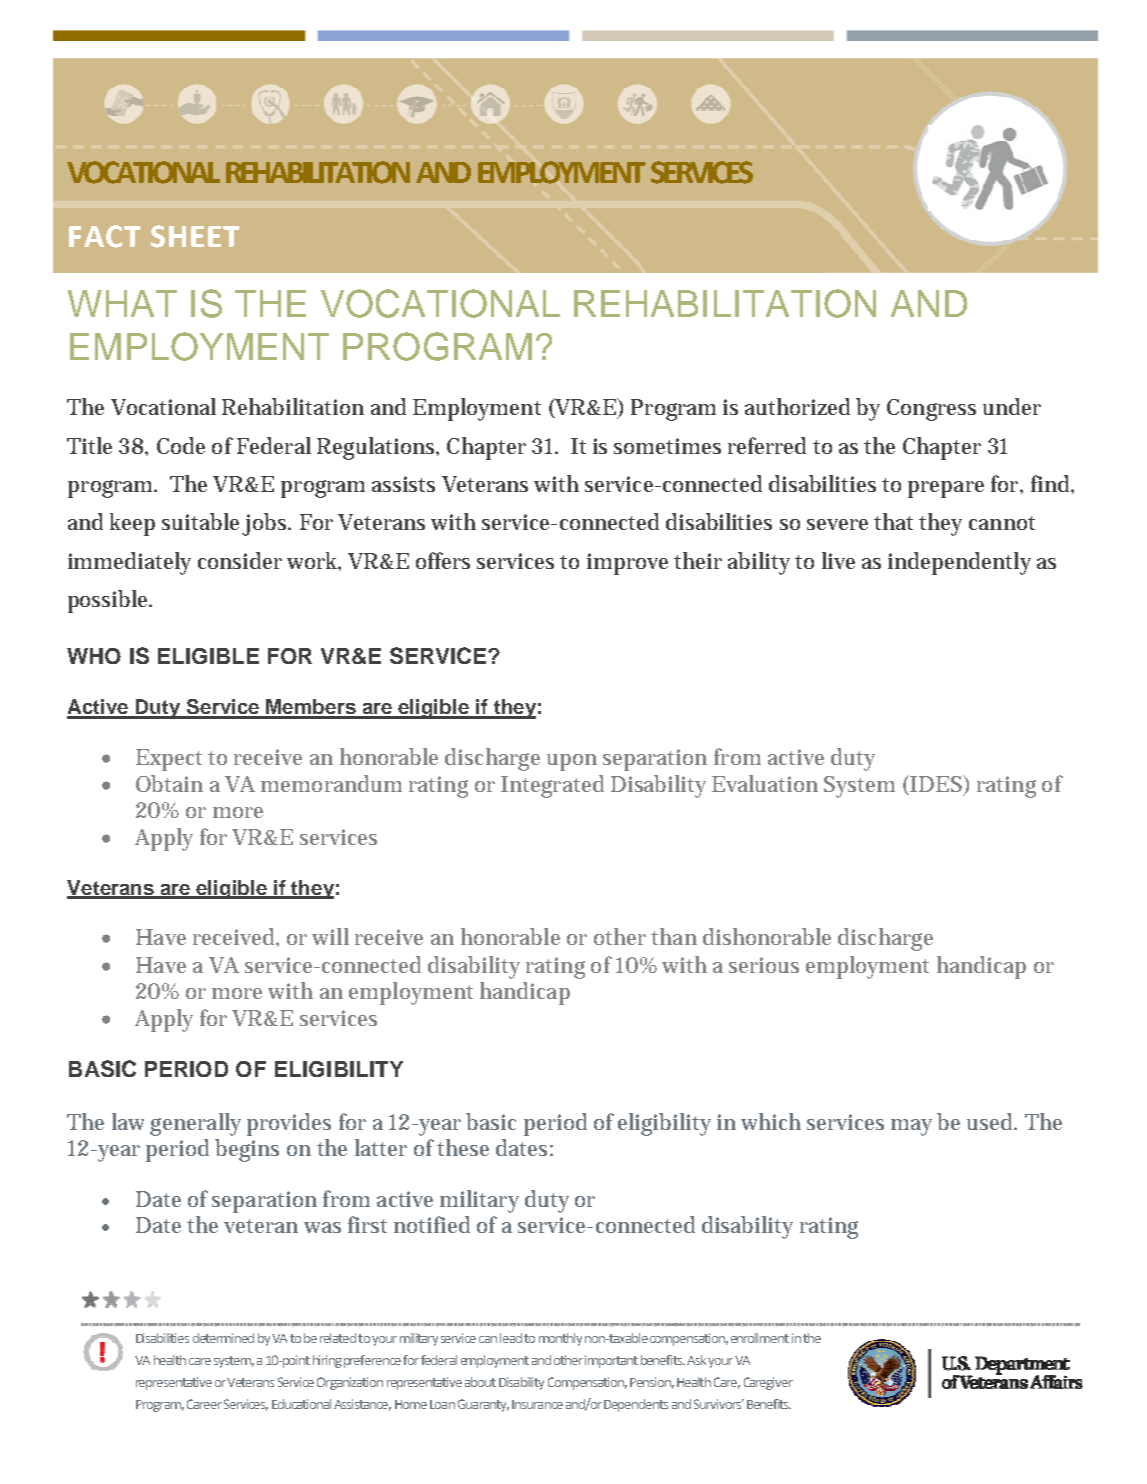  I want to click on authorized, so click(797, 406).
